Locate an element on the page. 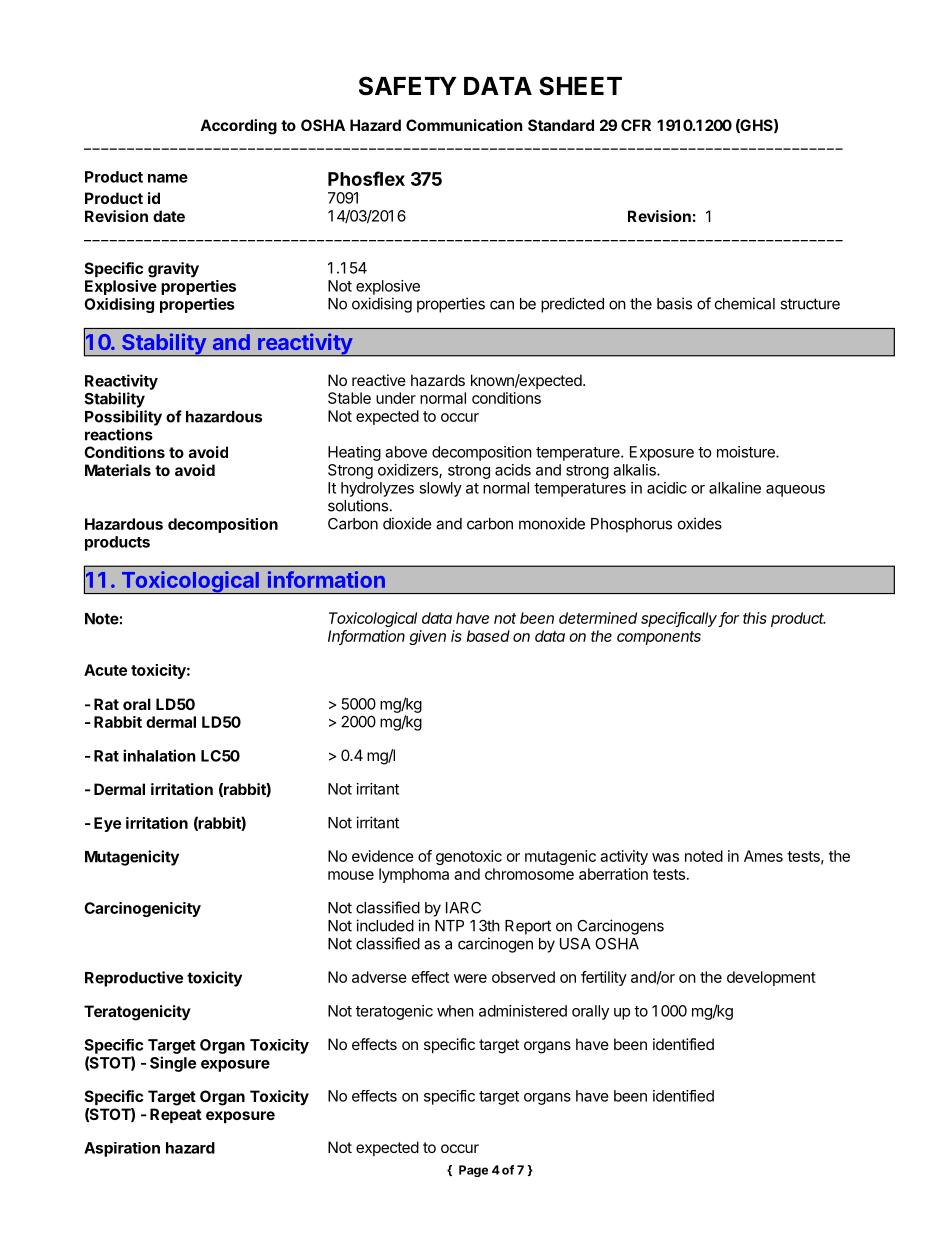 The width and height of the document is (952, 1233). Ames is located at coordinates (763, 856).
